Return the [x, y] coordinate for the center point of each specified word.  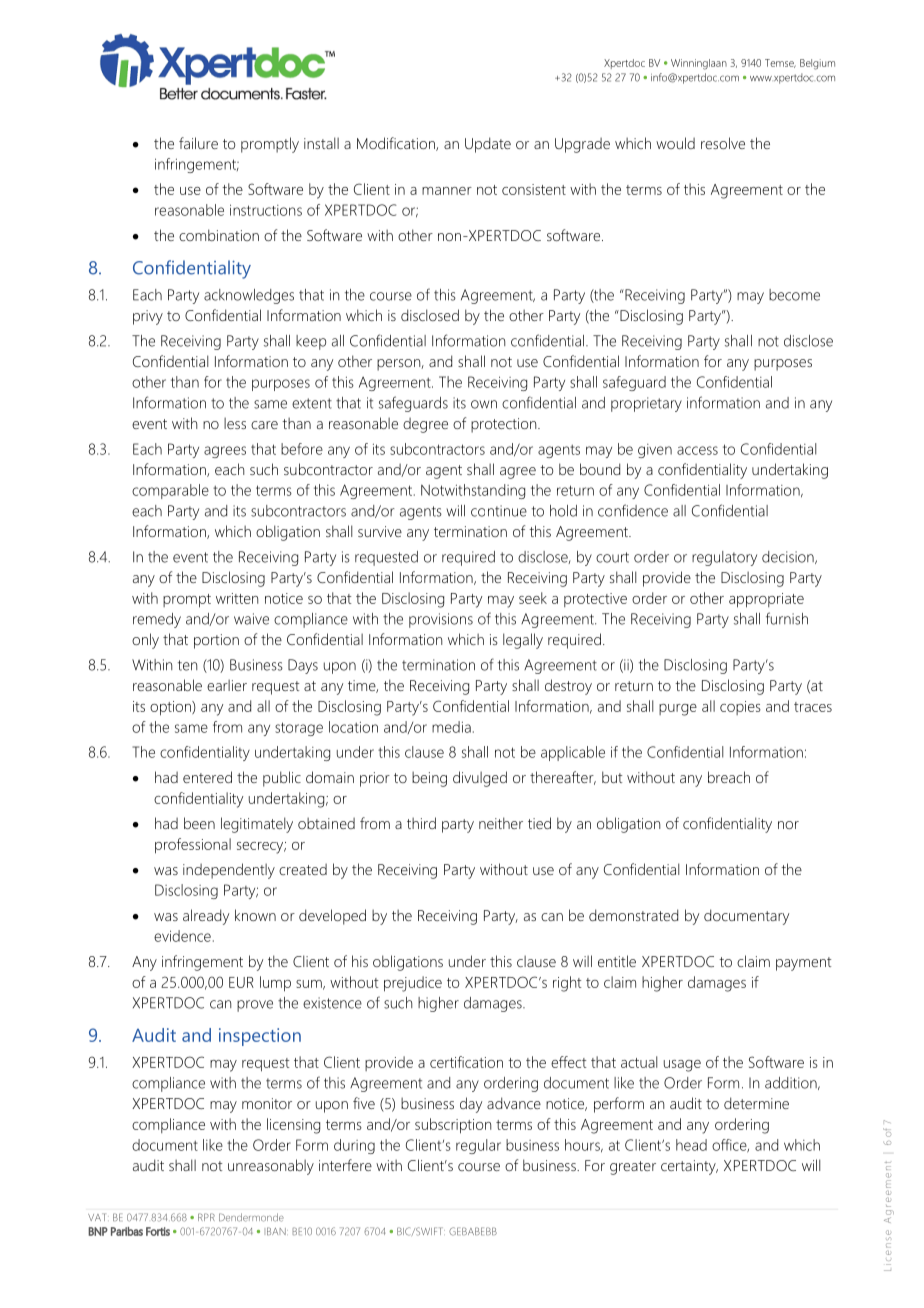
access [697, 450]
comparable [170, 491]
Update [488, 145]
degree [425, 425]
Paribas [127, 1231]
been [199, 823]
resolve [723, 143]
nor [788, 825]
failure [198, 143]
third [421, 823]
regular [478, 1146]
